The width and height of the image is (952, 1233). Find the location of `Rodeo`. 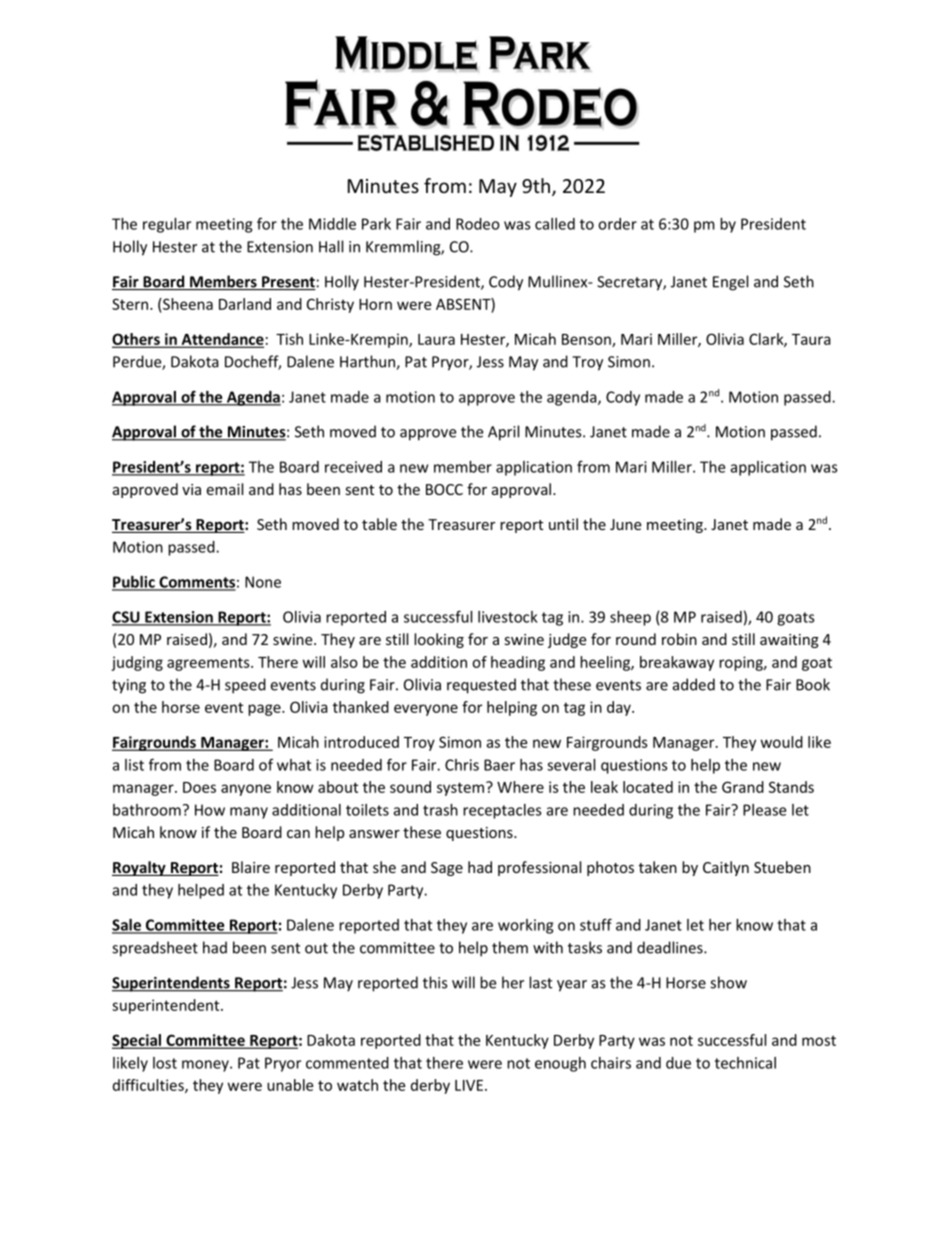

Rodeo is located at coordinates (478, 224).
